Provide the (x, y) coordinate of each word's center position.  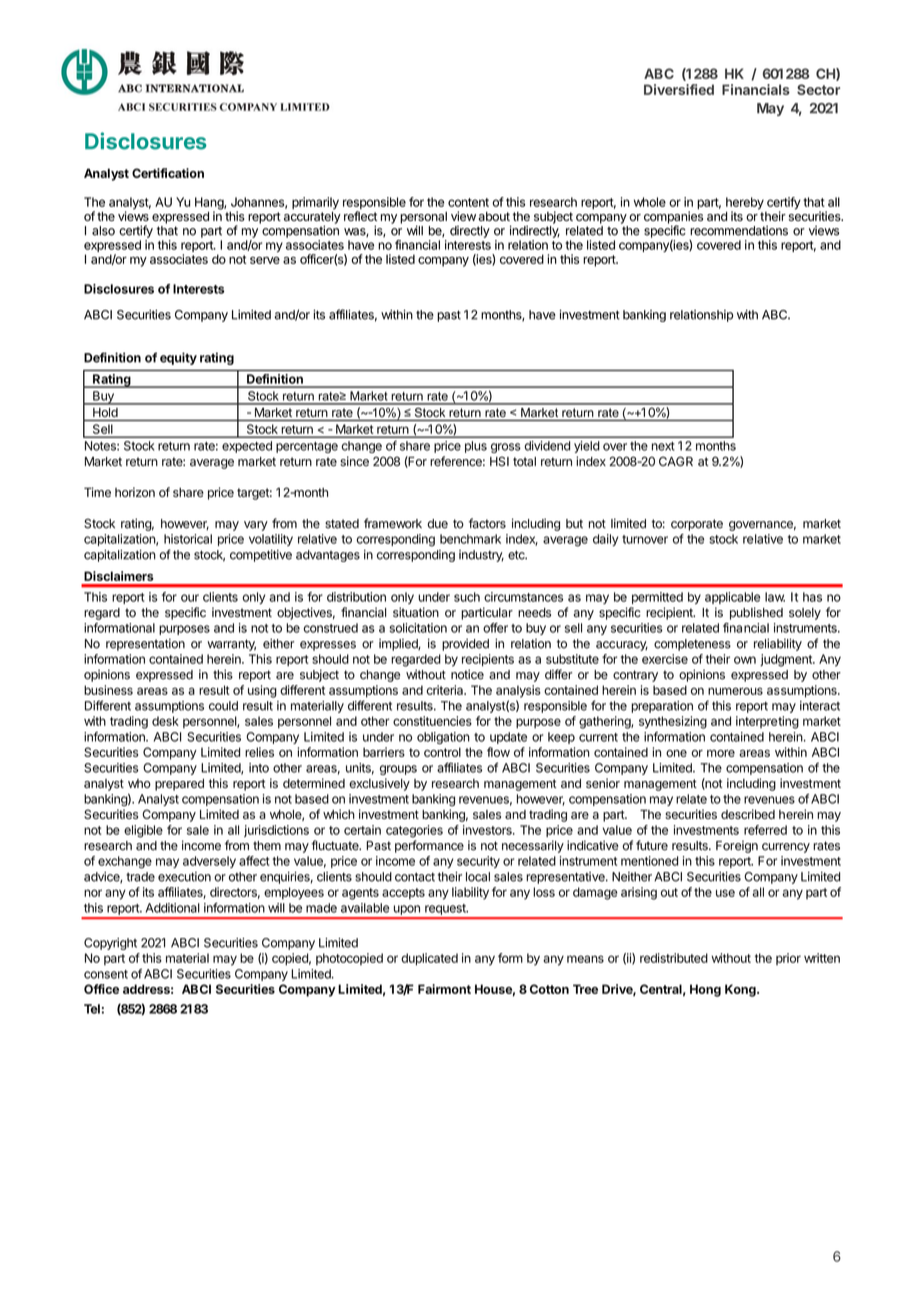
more (721, 753)
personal (423, 219)
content (468, 202)
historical (188, 539)
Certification (168, 173)
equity (178, 358)
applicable (732, 598)
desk (165, 721)
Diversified (679, 89)
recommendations (739, 231)
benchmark (470, 539)
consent (106, 974)
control (442, 752)
